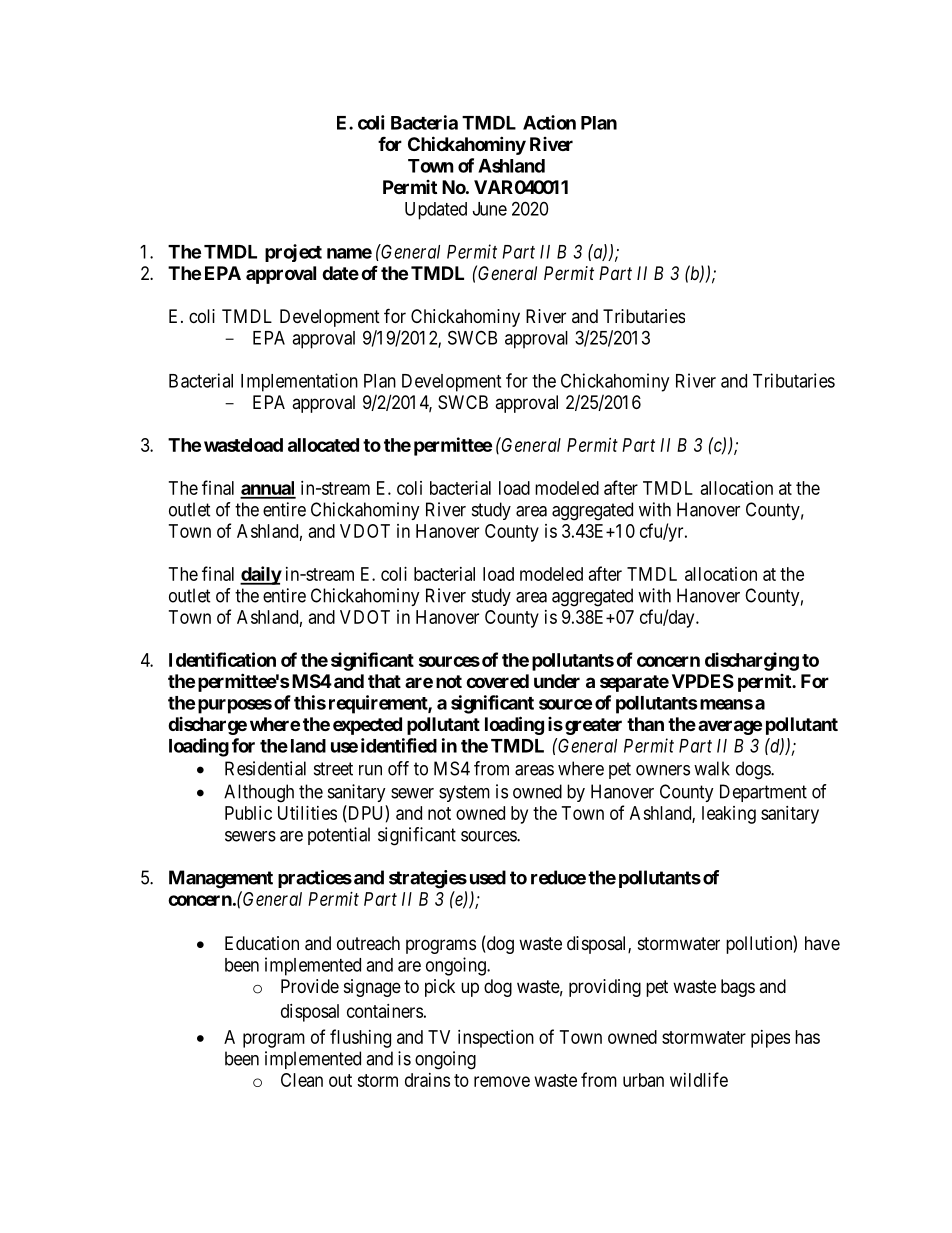  What do you see at coordinates (302, 1080) in the screenshot?
I see `Clean` at bounding box center [302, 1080].
